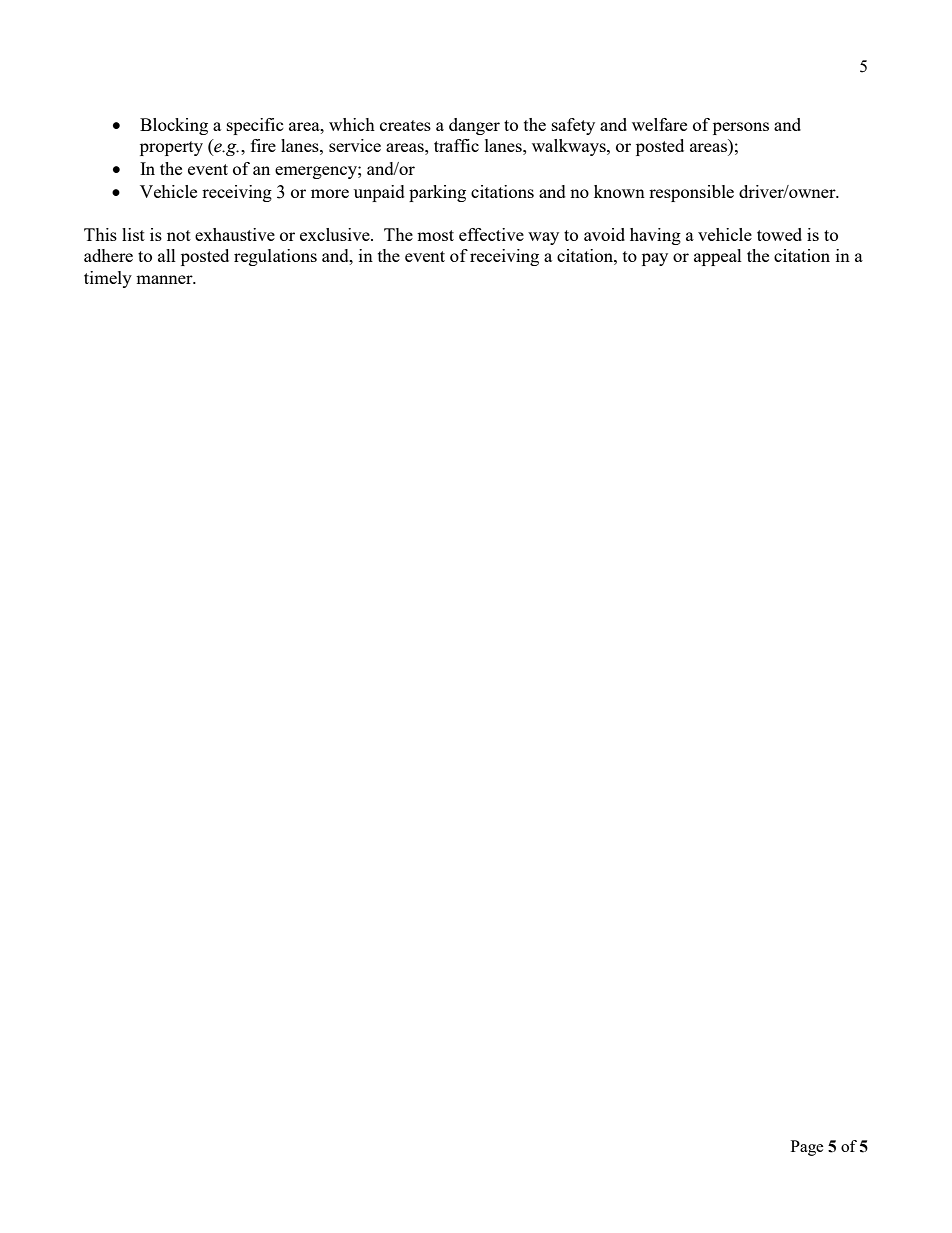 The image size is (952, 1233). Describe the element at coordinates (108, 279) in the page. I see `timely` at that location.
